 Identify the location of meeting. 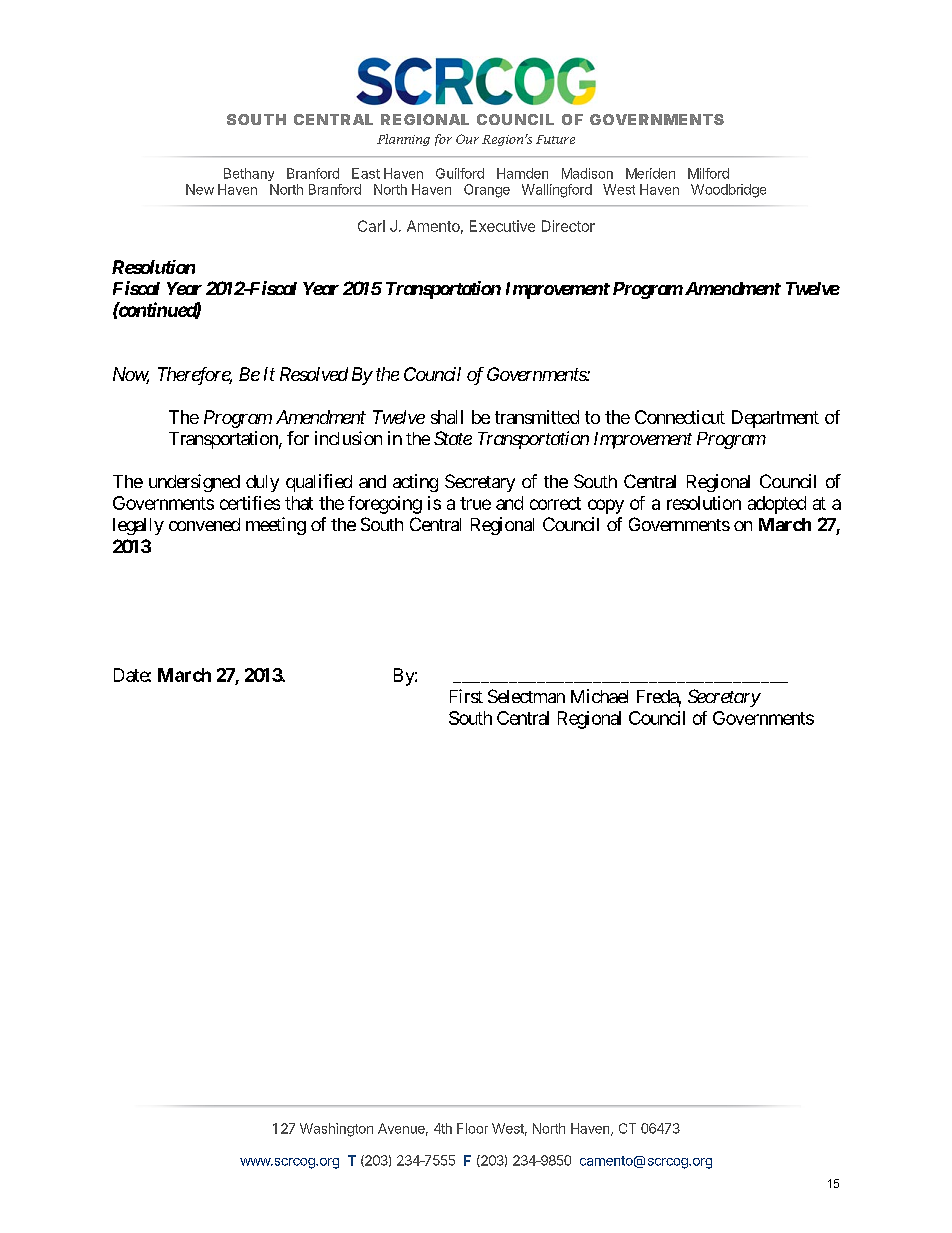
(276, 526).
